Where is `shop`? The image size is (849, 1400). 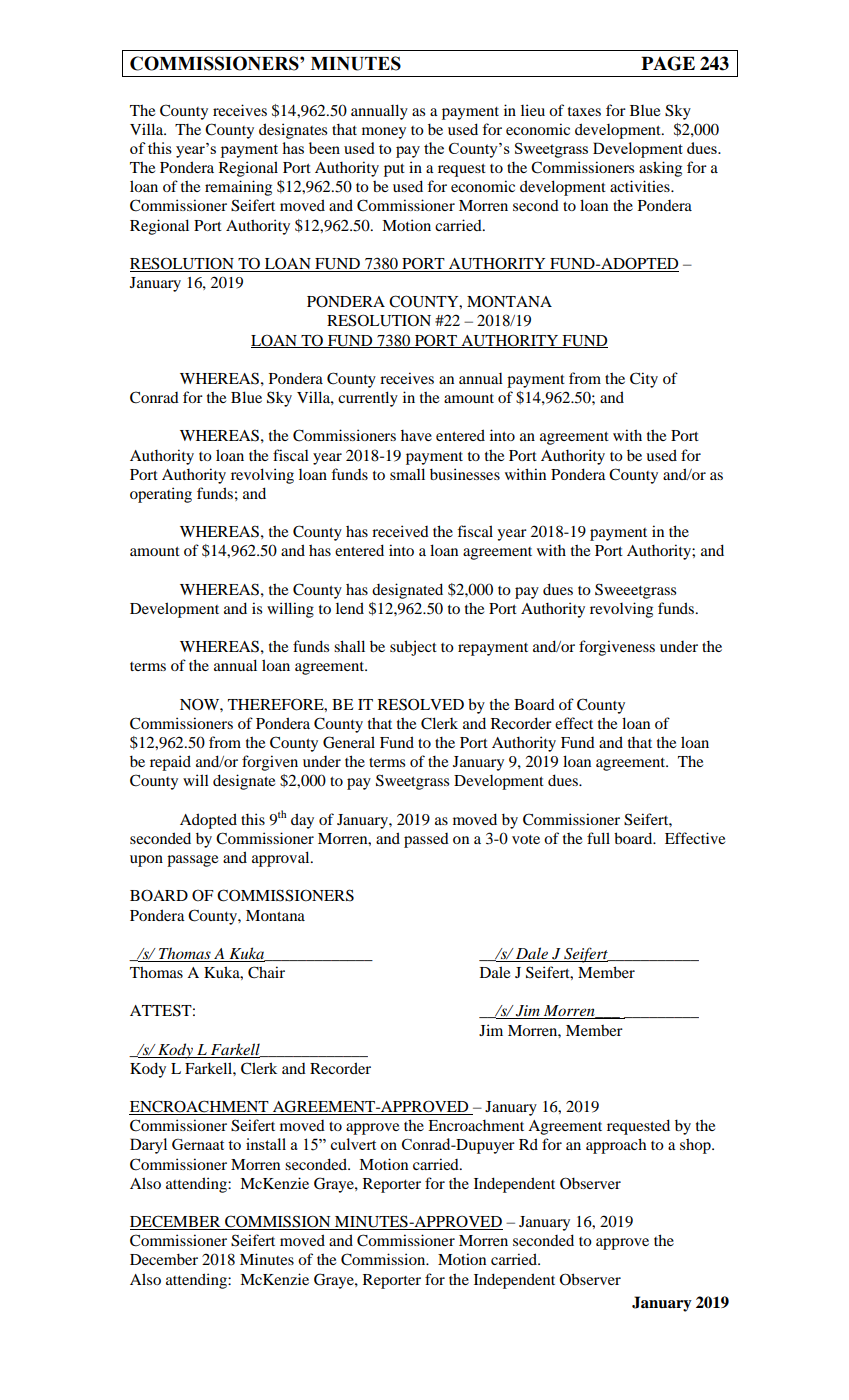 shop is located at coordinates (696, 1146).
